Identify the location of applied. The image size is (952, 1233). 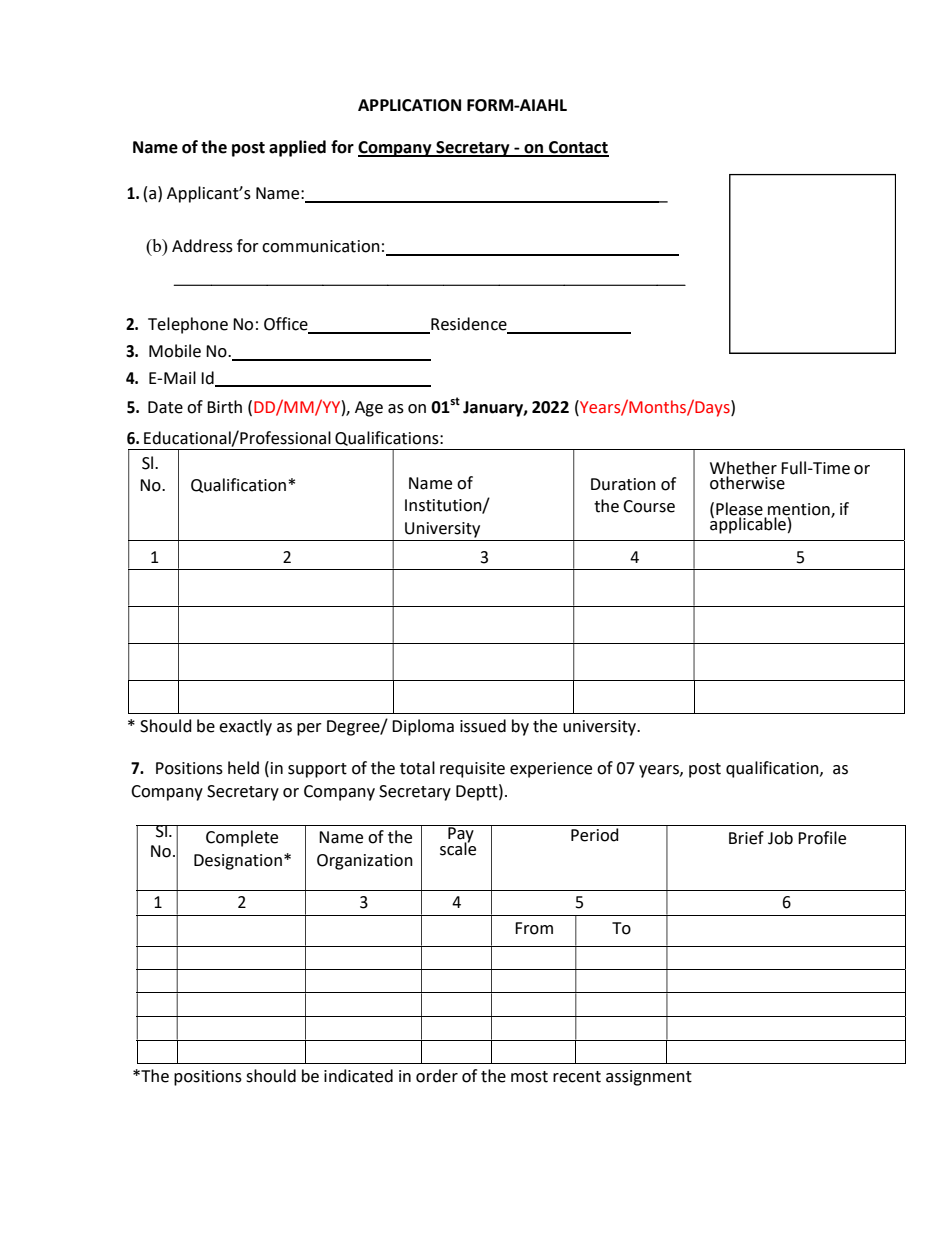
(297, 148).
